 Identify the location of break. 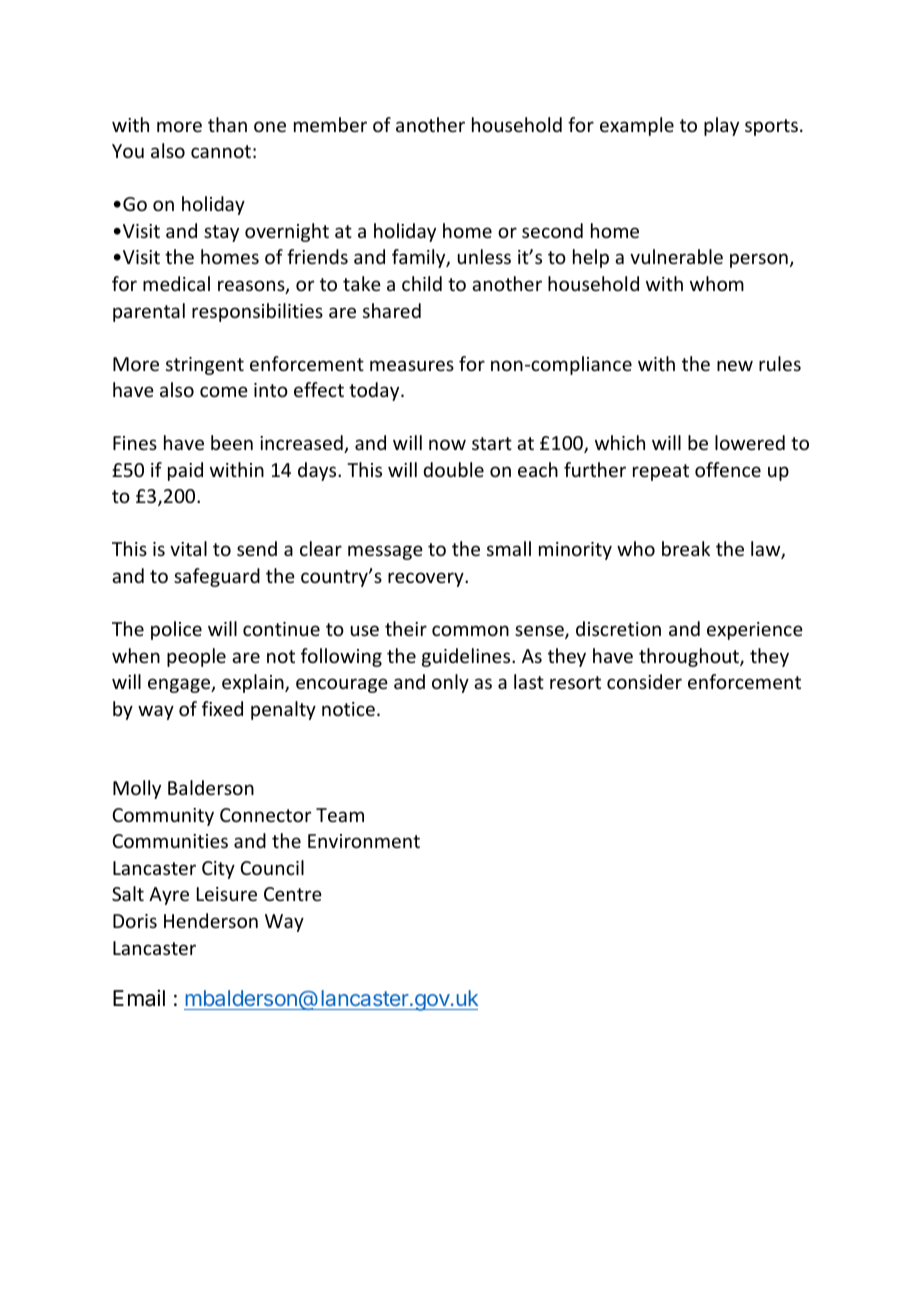
(686, 548).
